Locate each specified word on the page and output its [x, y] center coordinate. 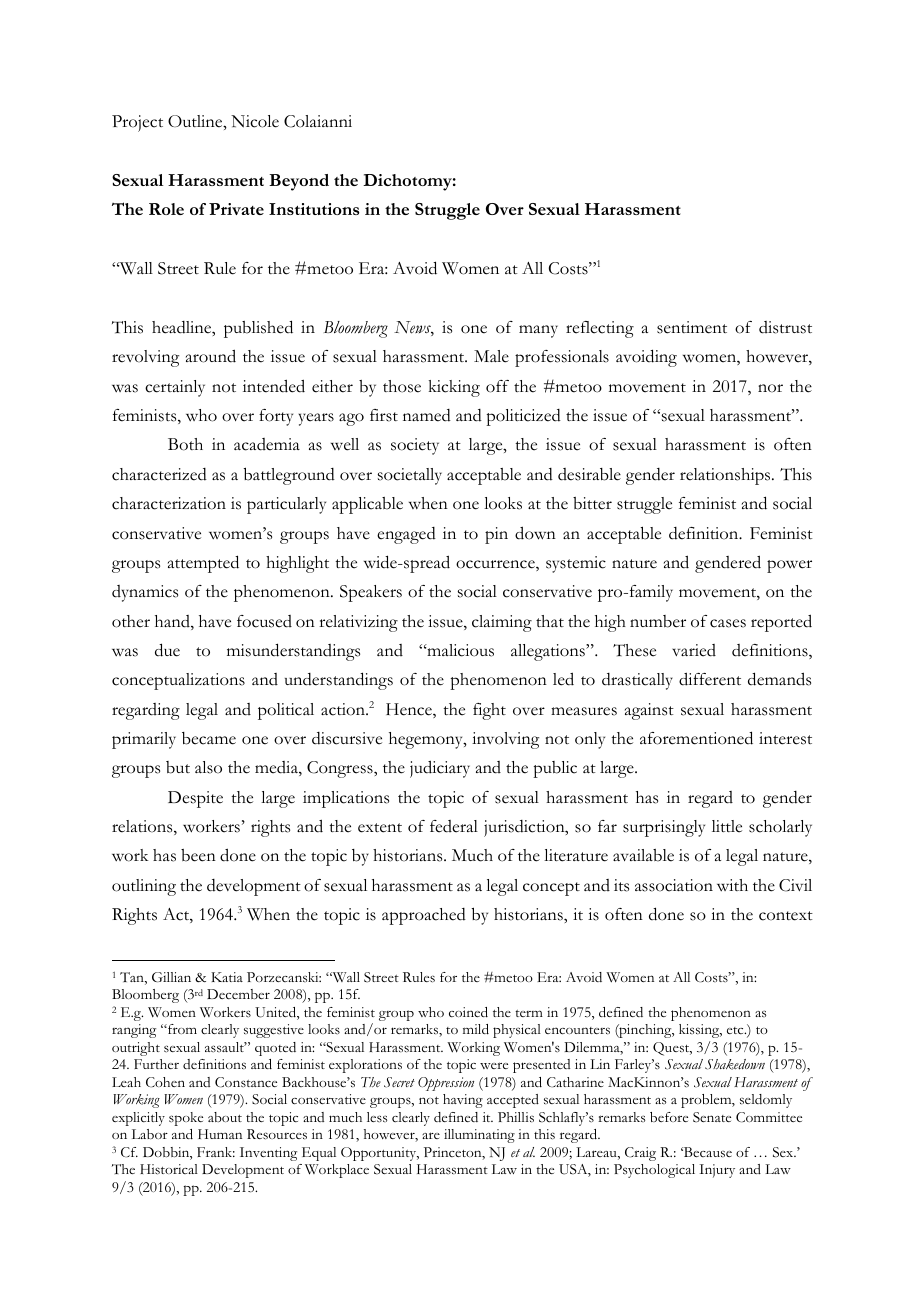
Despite [195, 799]
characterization [169, 503]
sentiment [692, 327]
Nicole [255, 121]
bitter [592, 503]
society [415, 446]
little [727, 826]
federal [454, 826]
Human [220, 1134]
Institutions [314, 209]
